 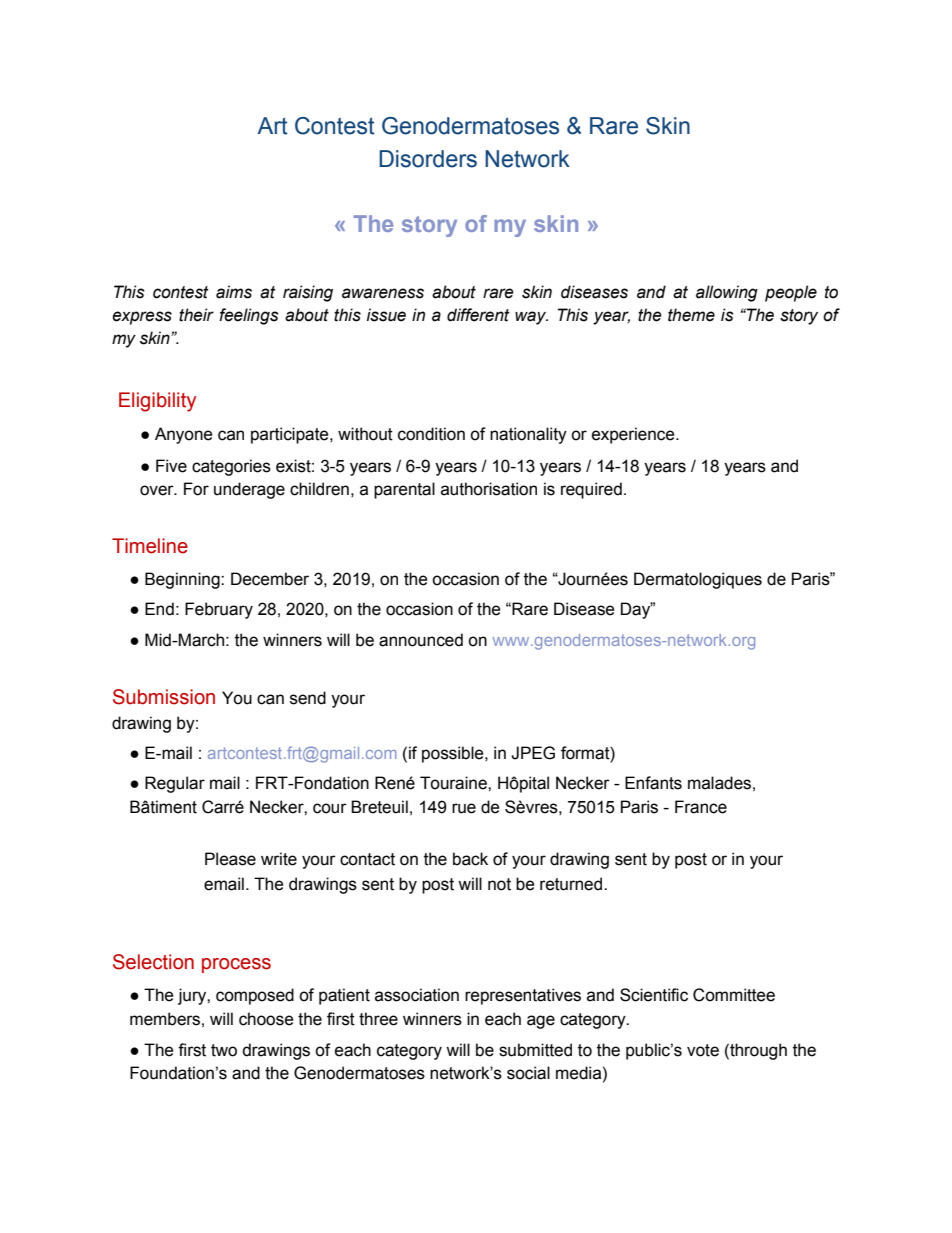 What do you see at coordinates (727, 293) in the screenshot?
I see `allowing` at bounding box center [727, 293].
